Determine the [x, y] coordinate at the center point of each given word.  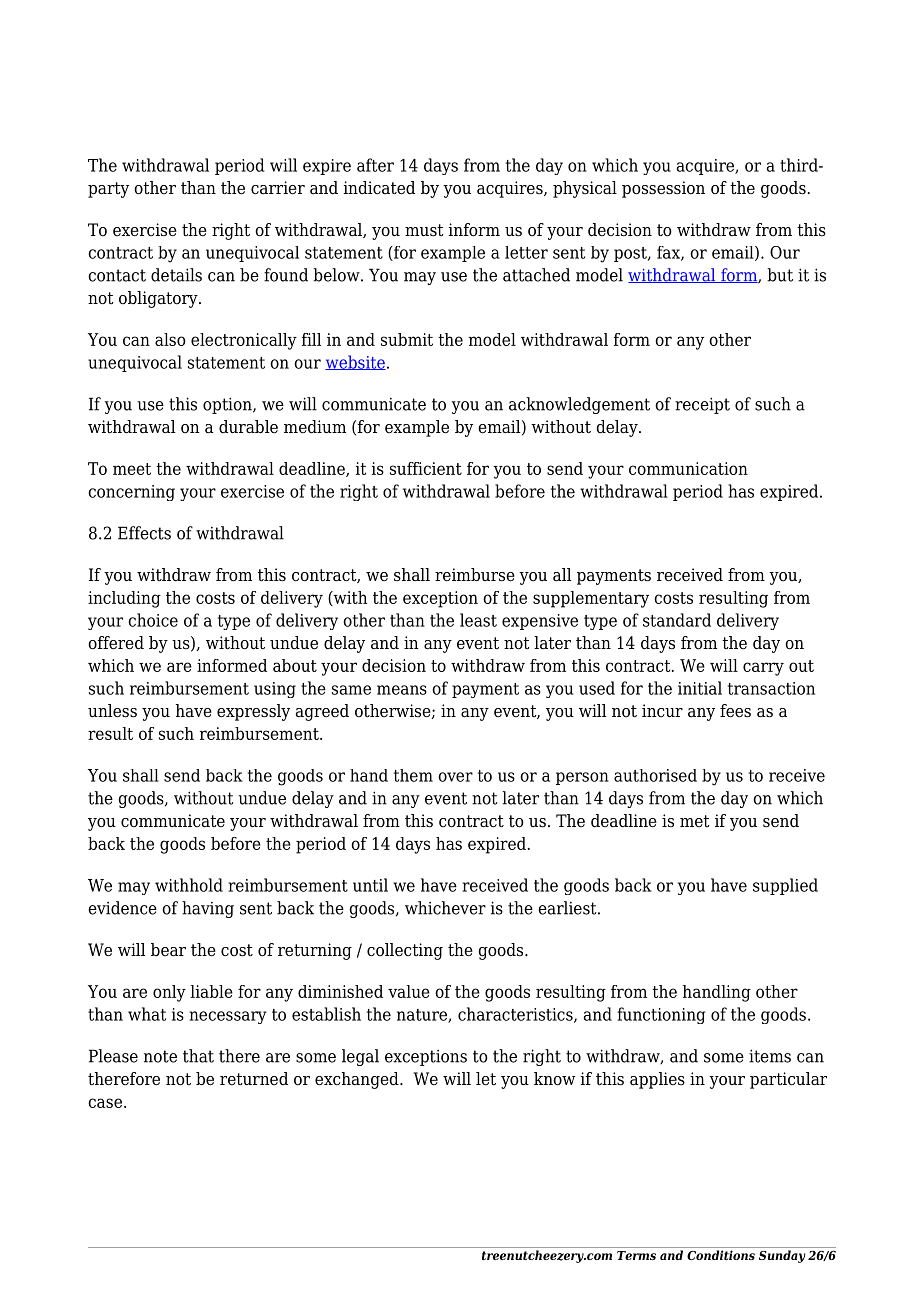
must [424, 230]
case [105, 1103]
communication [688, 468]
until [370, 885]
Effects [144, 533]
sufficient [426, 468]
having [208, 909]
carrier [278, 188]
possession [663, 189]
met [695, 821]
